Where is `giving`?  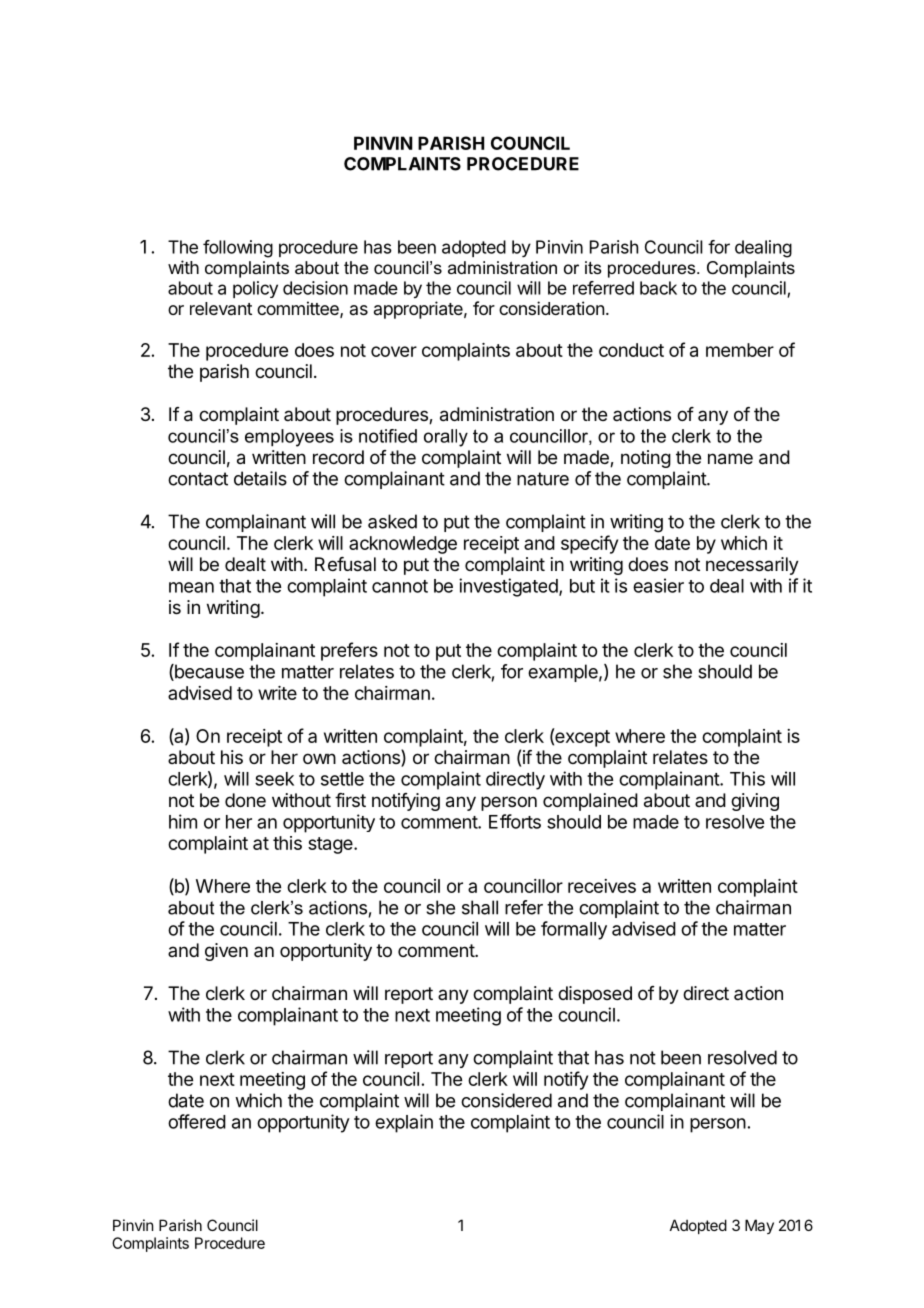 giving is located at coordinates (755, 802).
